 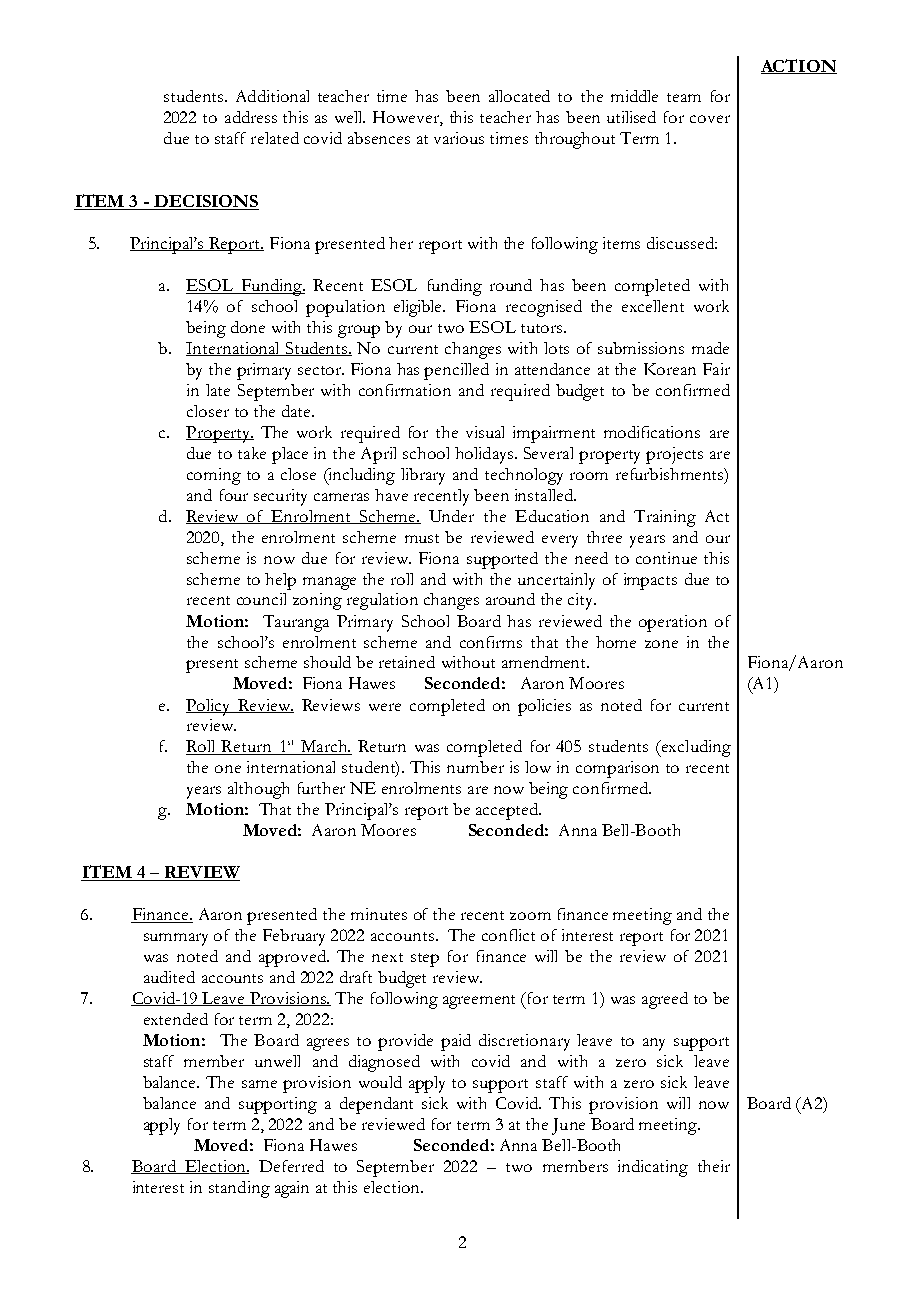 What do you see at coordinates (665, 1000) in the screenshot?
I see `agreed` at bounding box center [665, 1000].
